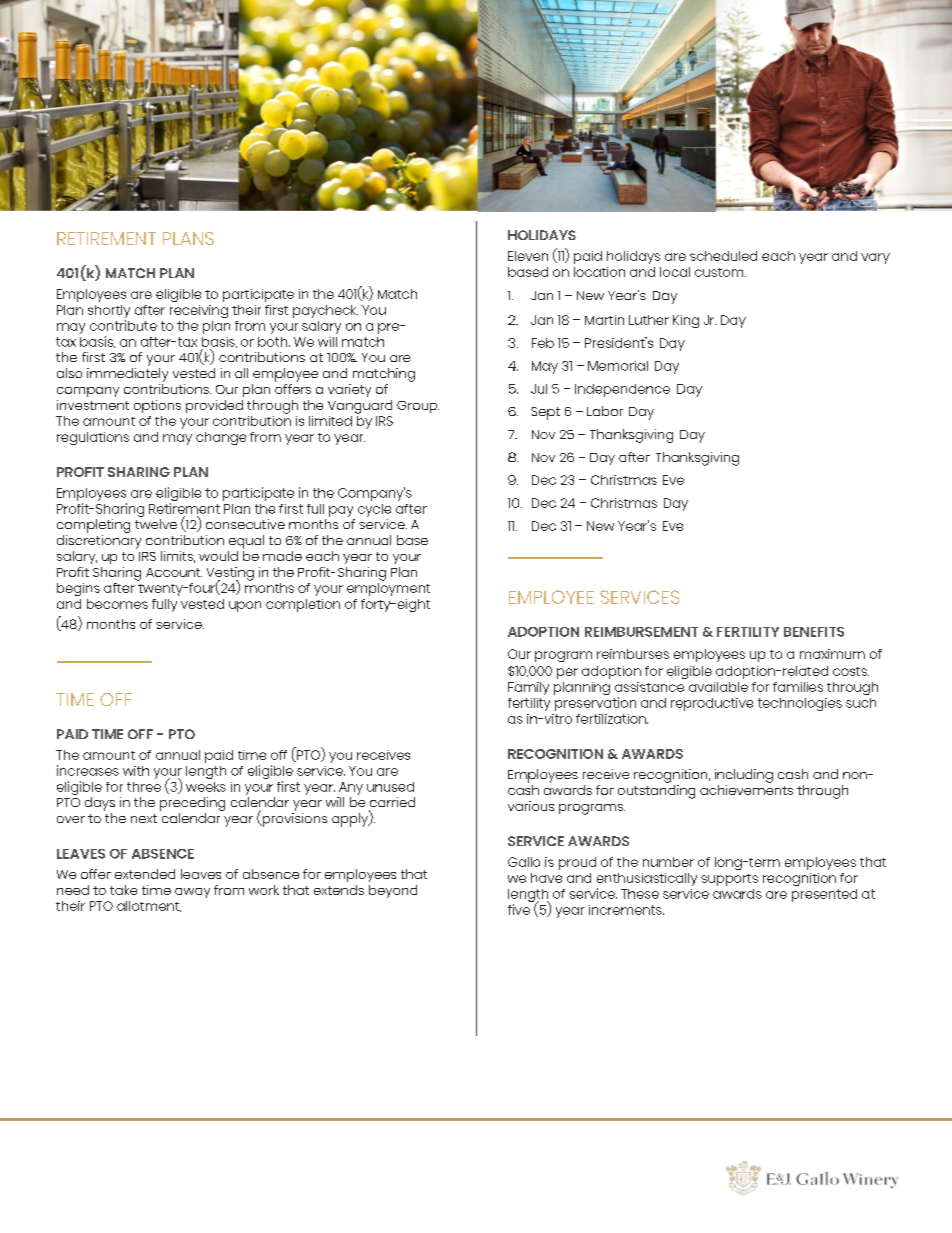  Describe the element at coordinates (192, 893) in the screenshot. I see `away` at that location.
